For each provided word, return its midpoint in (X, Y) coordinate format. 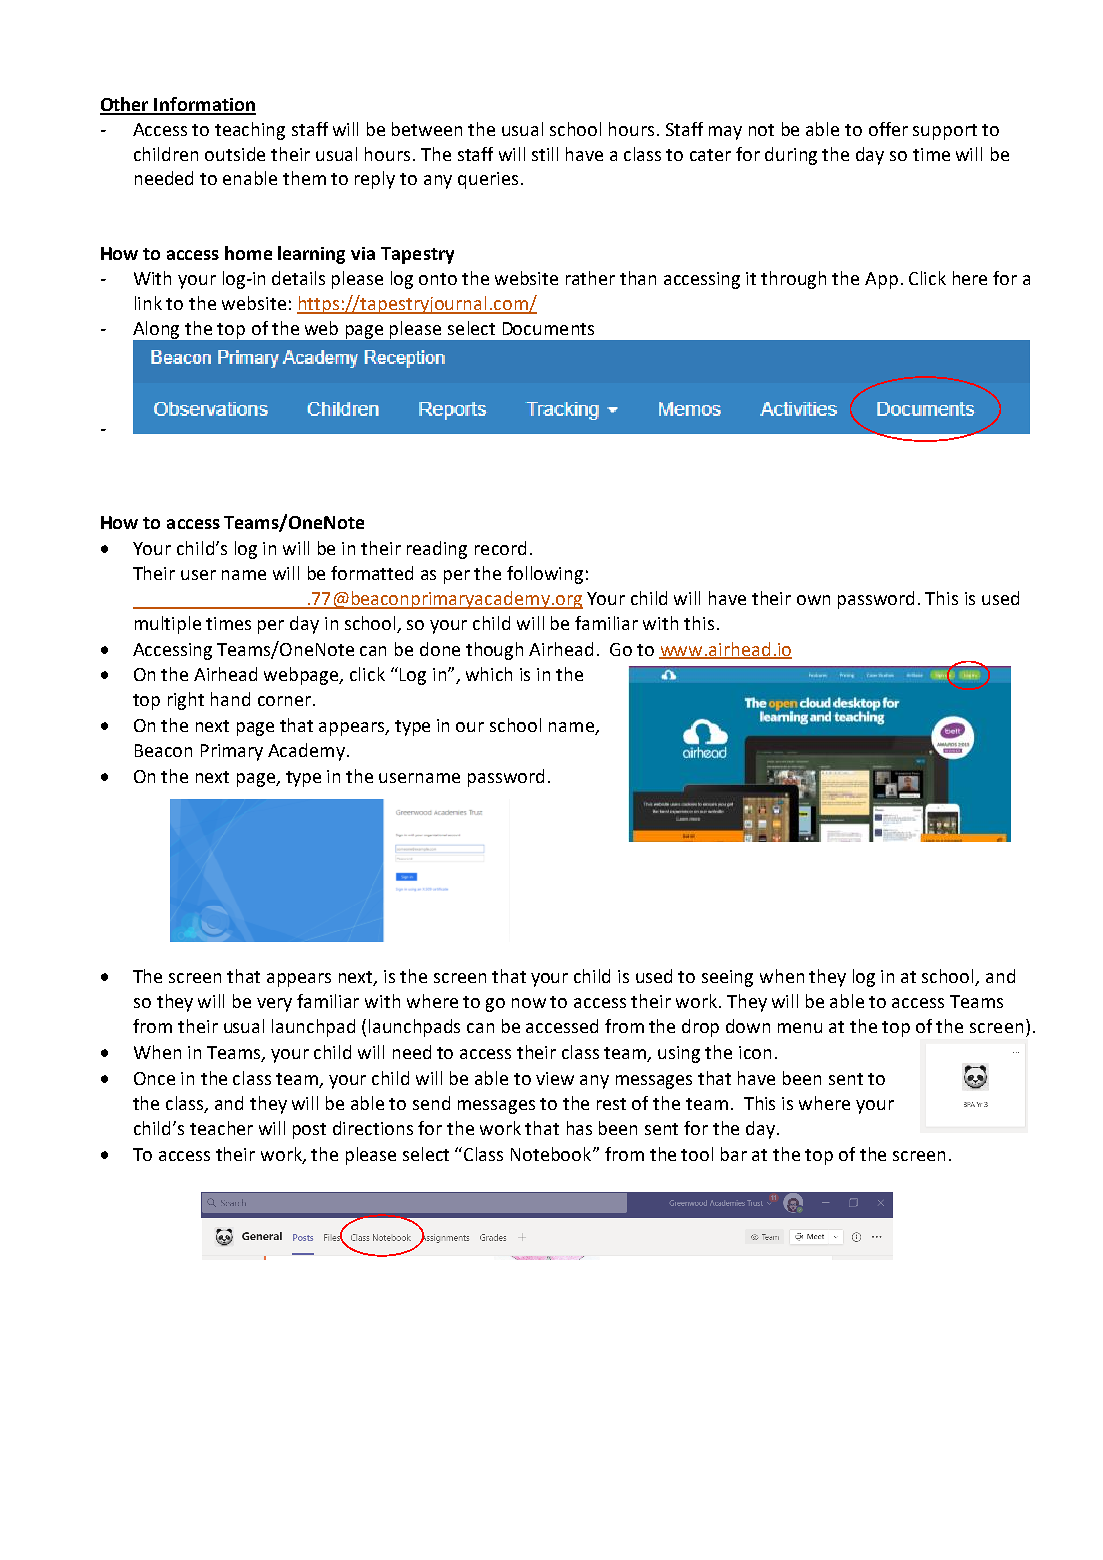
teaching (250, 131)
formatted (372, 573)
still (545, 154)
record (500, 548)
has (579, 1128)
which (489, 674)
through (793, 280)
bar (734, 1154)
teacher (221, 1128)
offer (888, 129)
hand (230, 699)
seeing (727, 978)
